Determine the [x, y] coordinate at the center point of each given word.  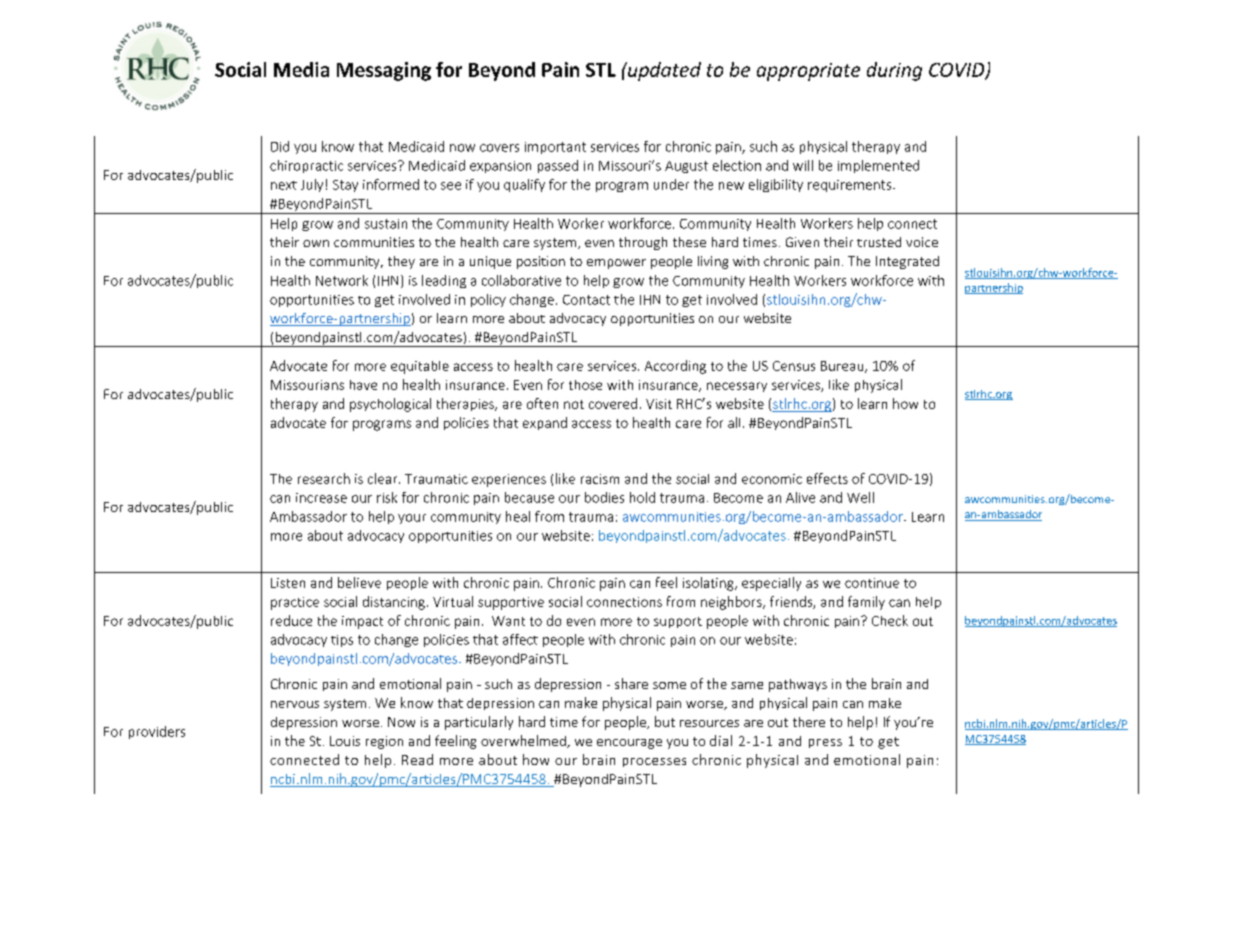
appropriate [808, 72]
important [555, 148]
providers [157, 732]
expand [545, 423]
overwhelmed [524, 741]
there [809, 722]
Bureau [843, 367]
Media [301, 69]
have [363, 385]
